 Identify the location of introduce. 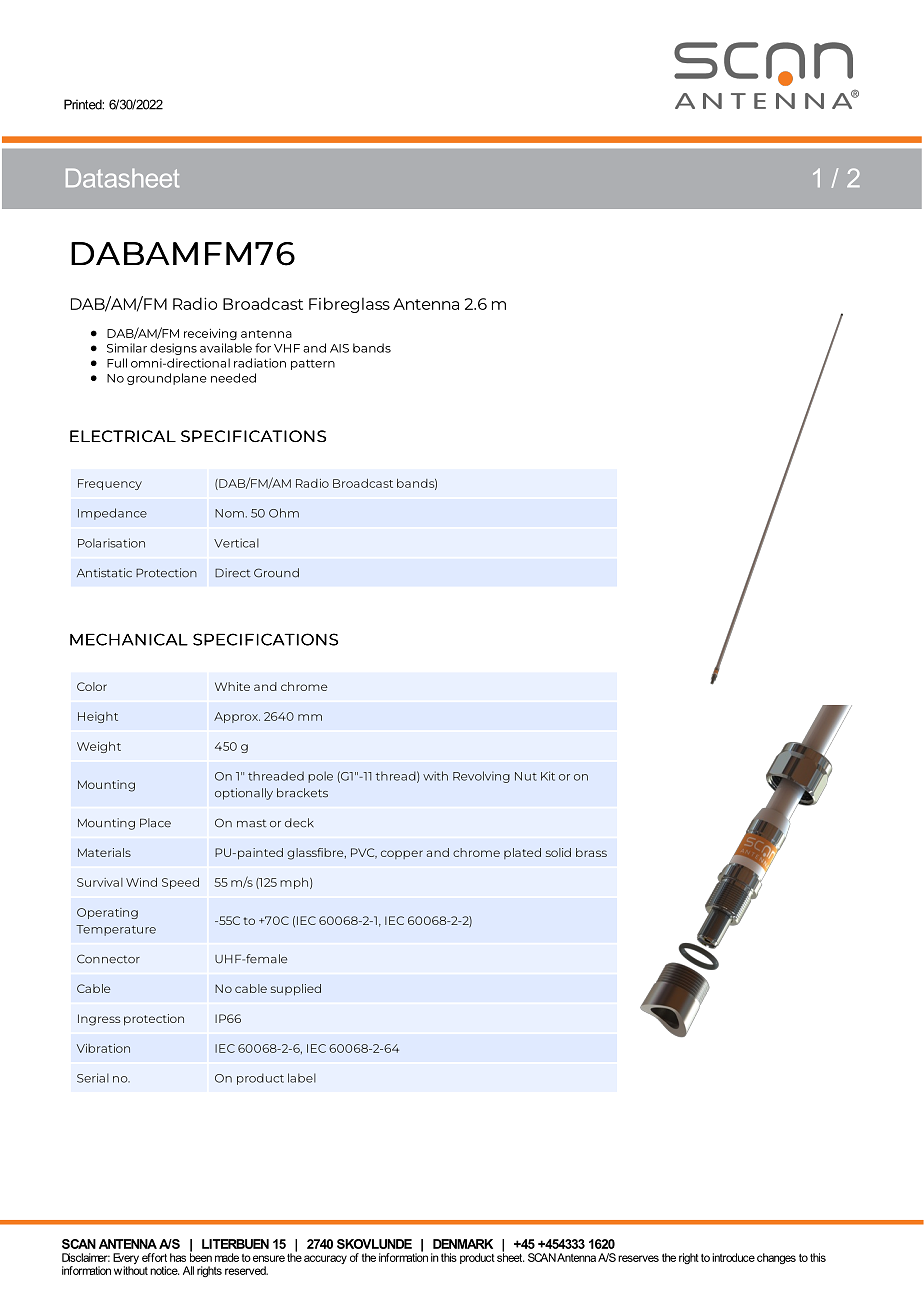
(733, 1257).
